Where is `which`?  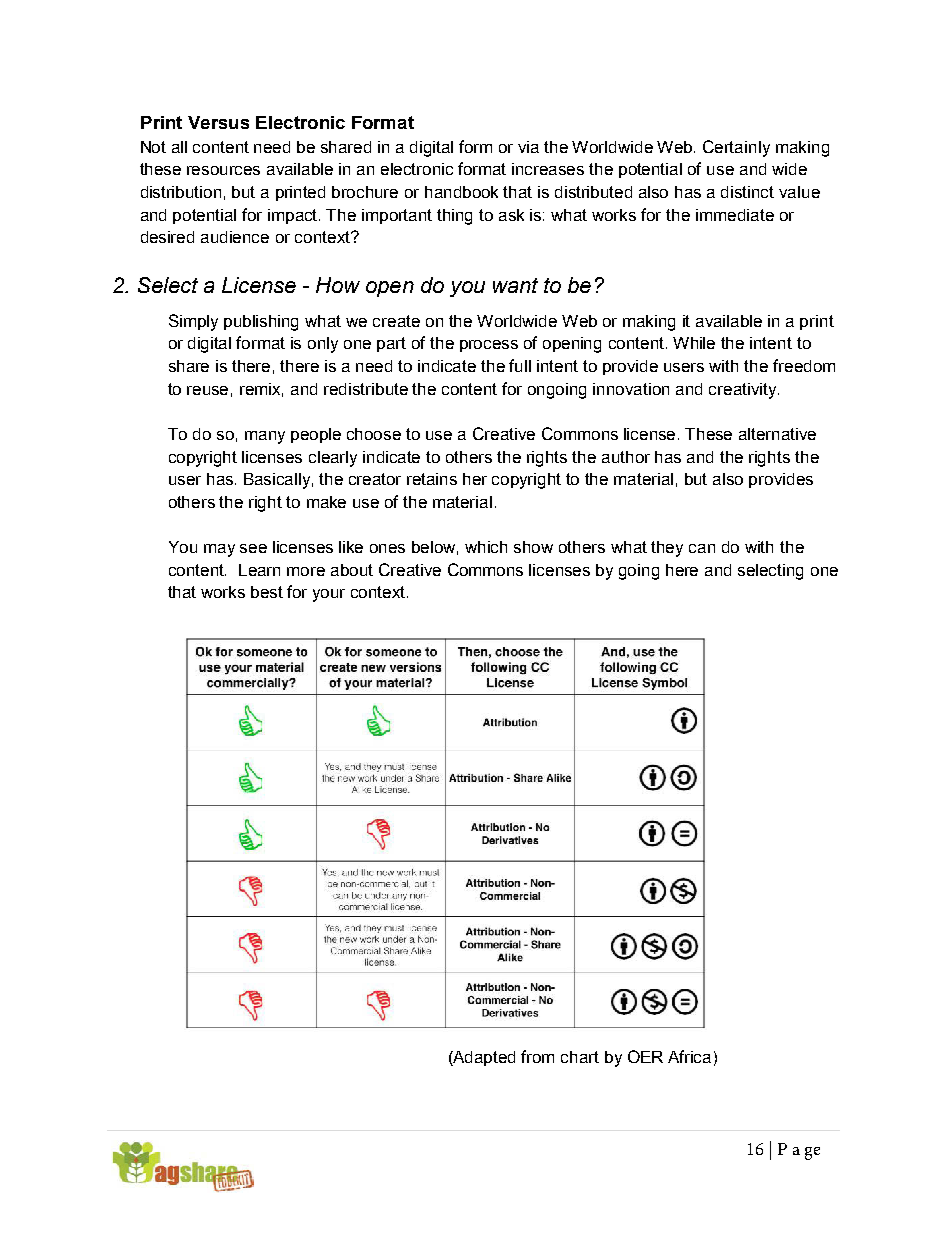
which is located at coordinates (486, 547).
